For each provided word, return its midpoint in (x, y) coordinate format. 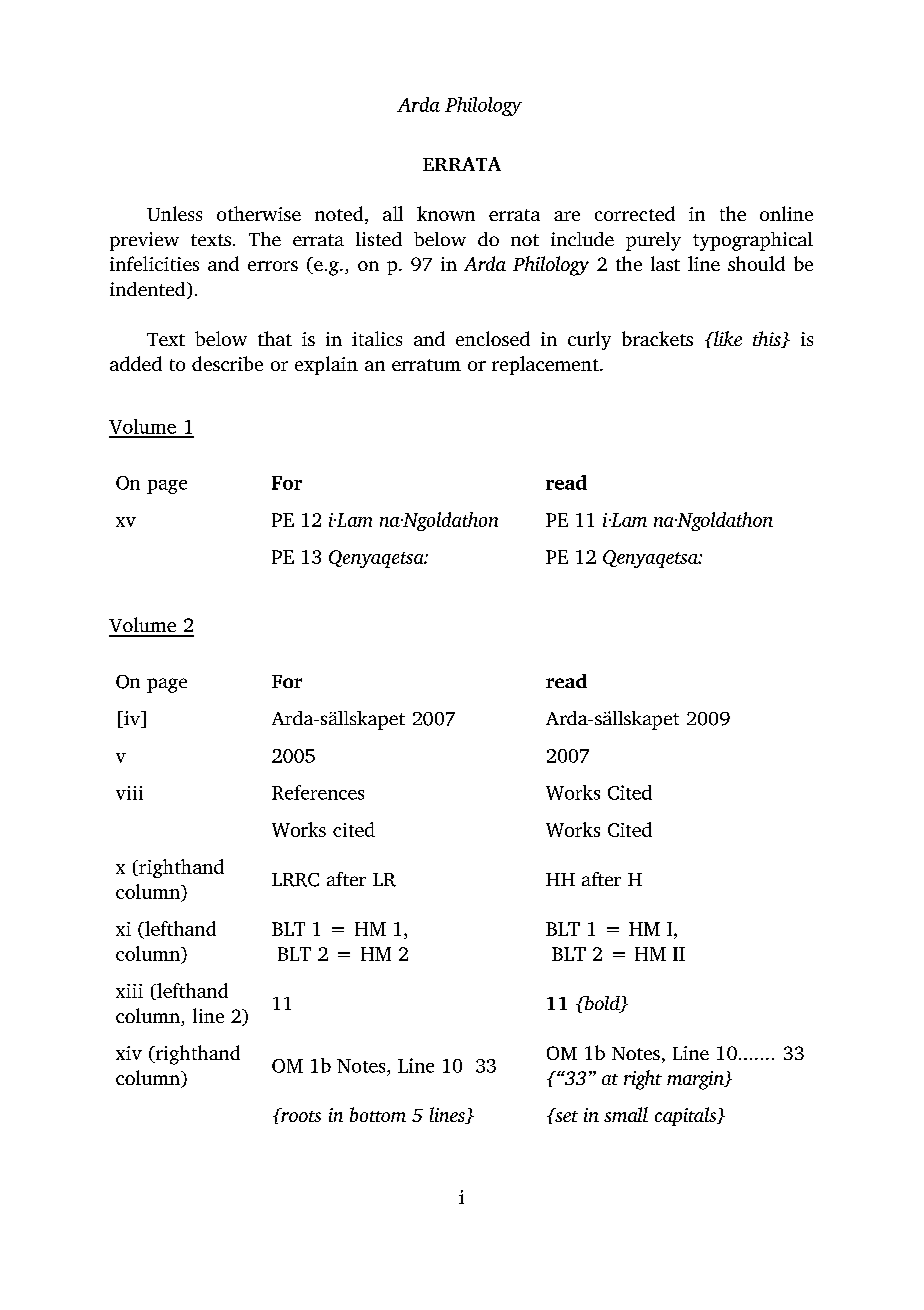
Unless (174, 213)
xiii (129, 991)
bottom (378, 1114)
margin (696, 1080)
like (727, 338)
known (446, 213)
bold (602, 1004)
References (318, 792)
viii (129, 793)
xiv (129, 1053)
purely (653, 241)
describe (227, 363)
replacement (546, 365)
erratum (426, 365)
